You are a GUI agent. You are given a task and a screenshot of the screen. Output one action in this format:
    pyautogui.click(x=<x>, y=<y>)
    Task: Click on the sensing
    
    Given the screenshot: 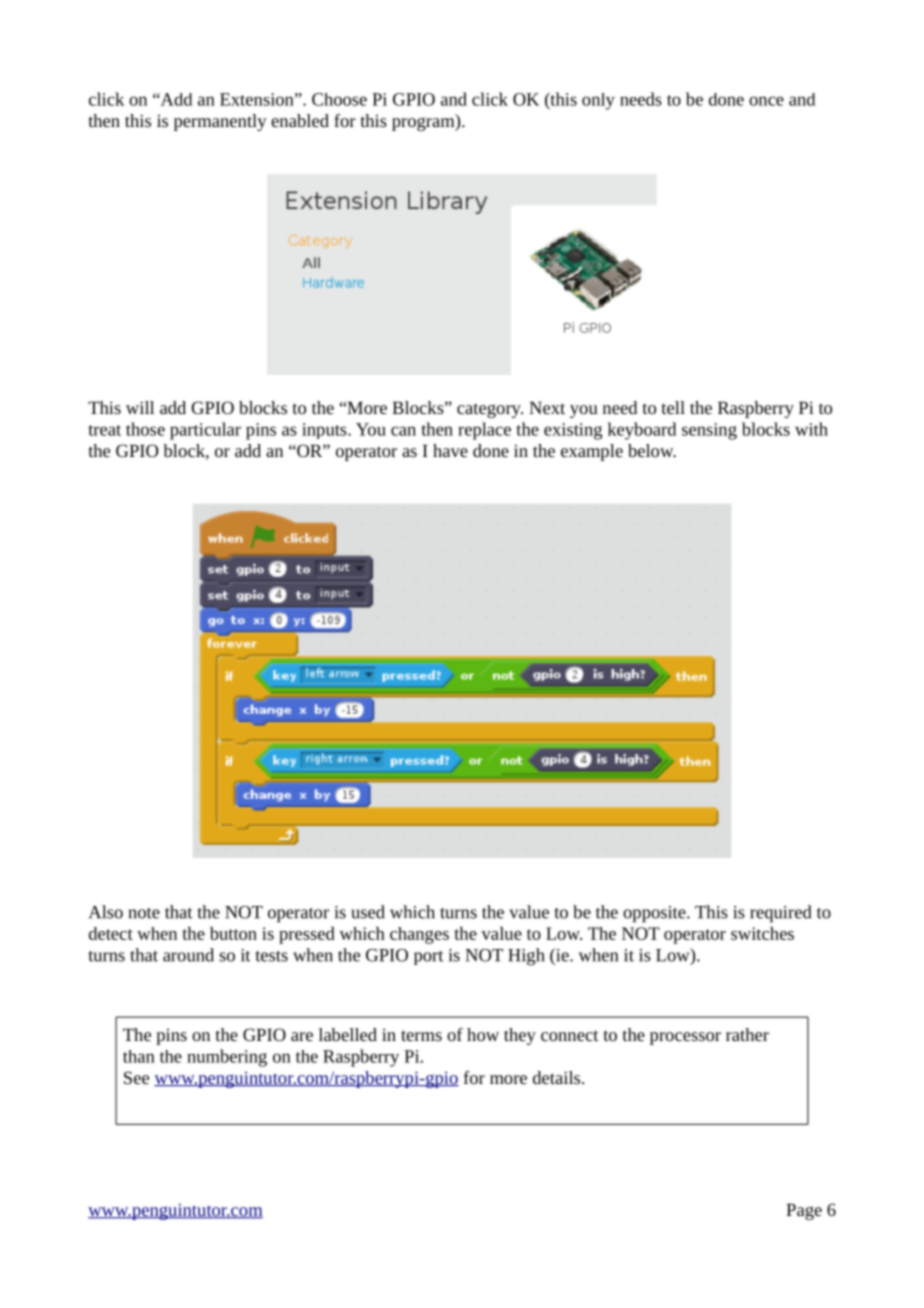 What is the action you would take?
    pyautogui.click(x=709, y=431)
